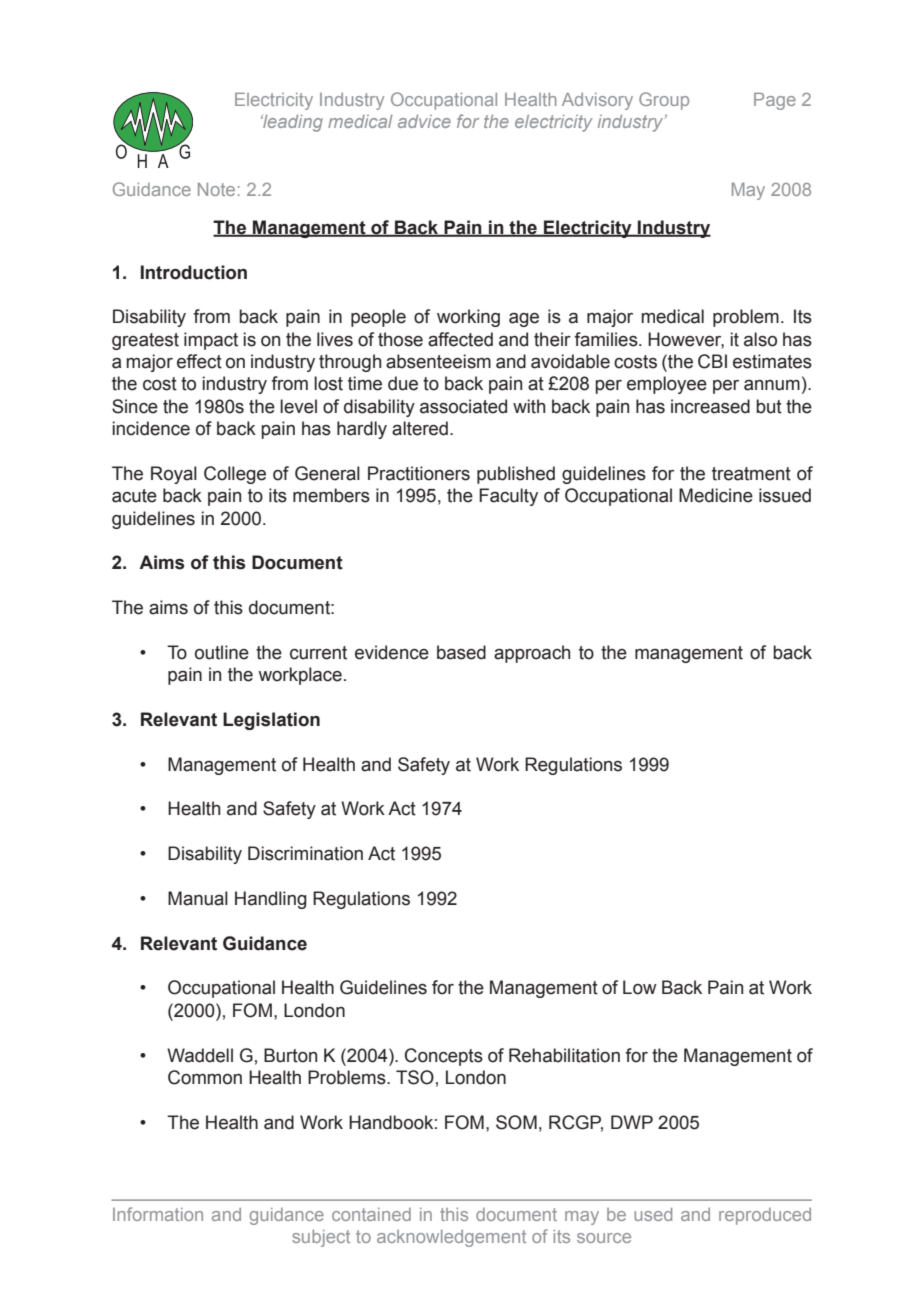 Image resolution: width=924 pixels, height=1308 pixels. I want to click on based, so click(461, 652).
